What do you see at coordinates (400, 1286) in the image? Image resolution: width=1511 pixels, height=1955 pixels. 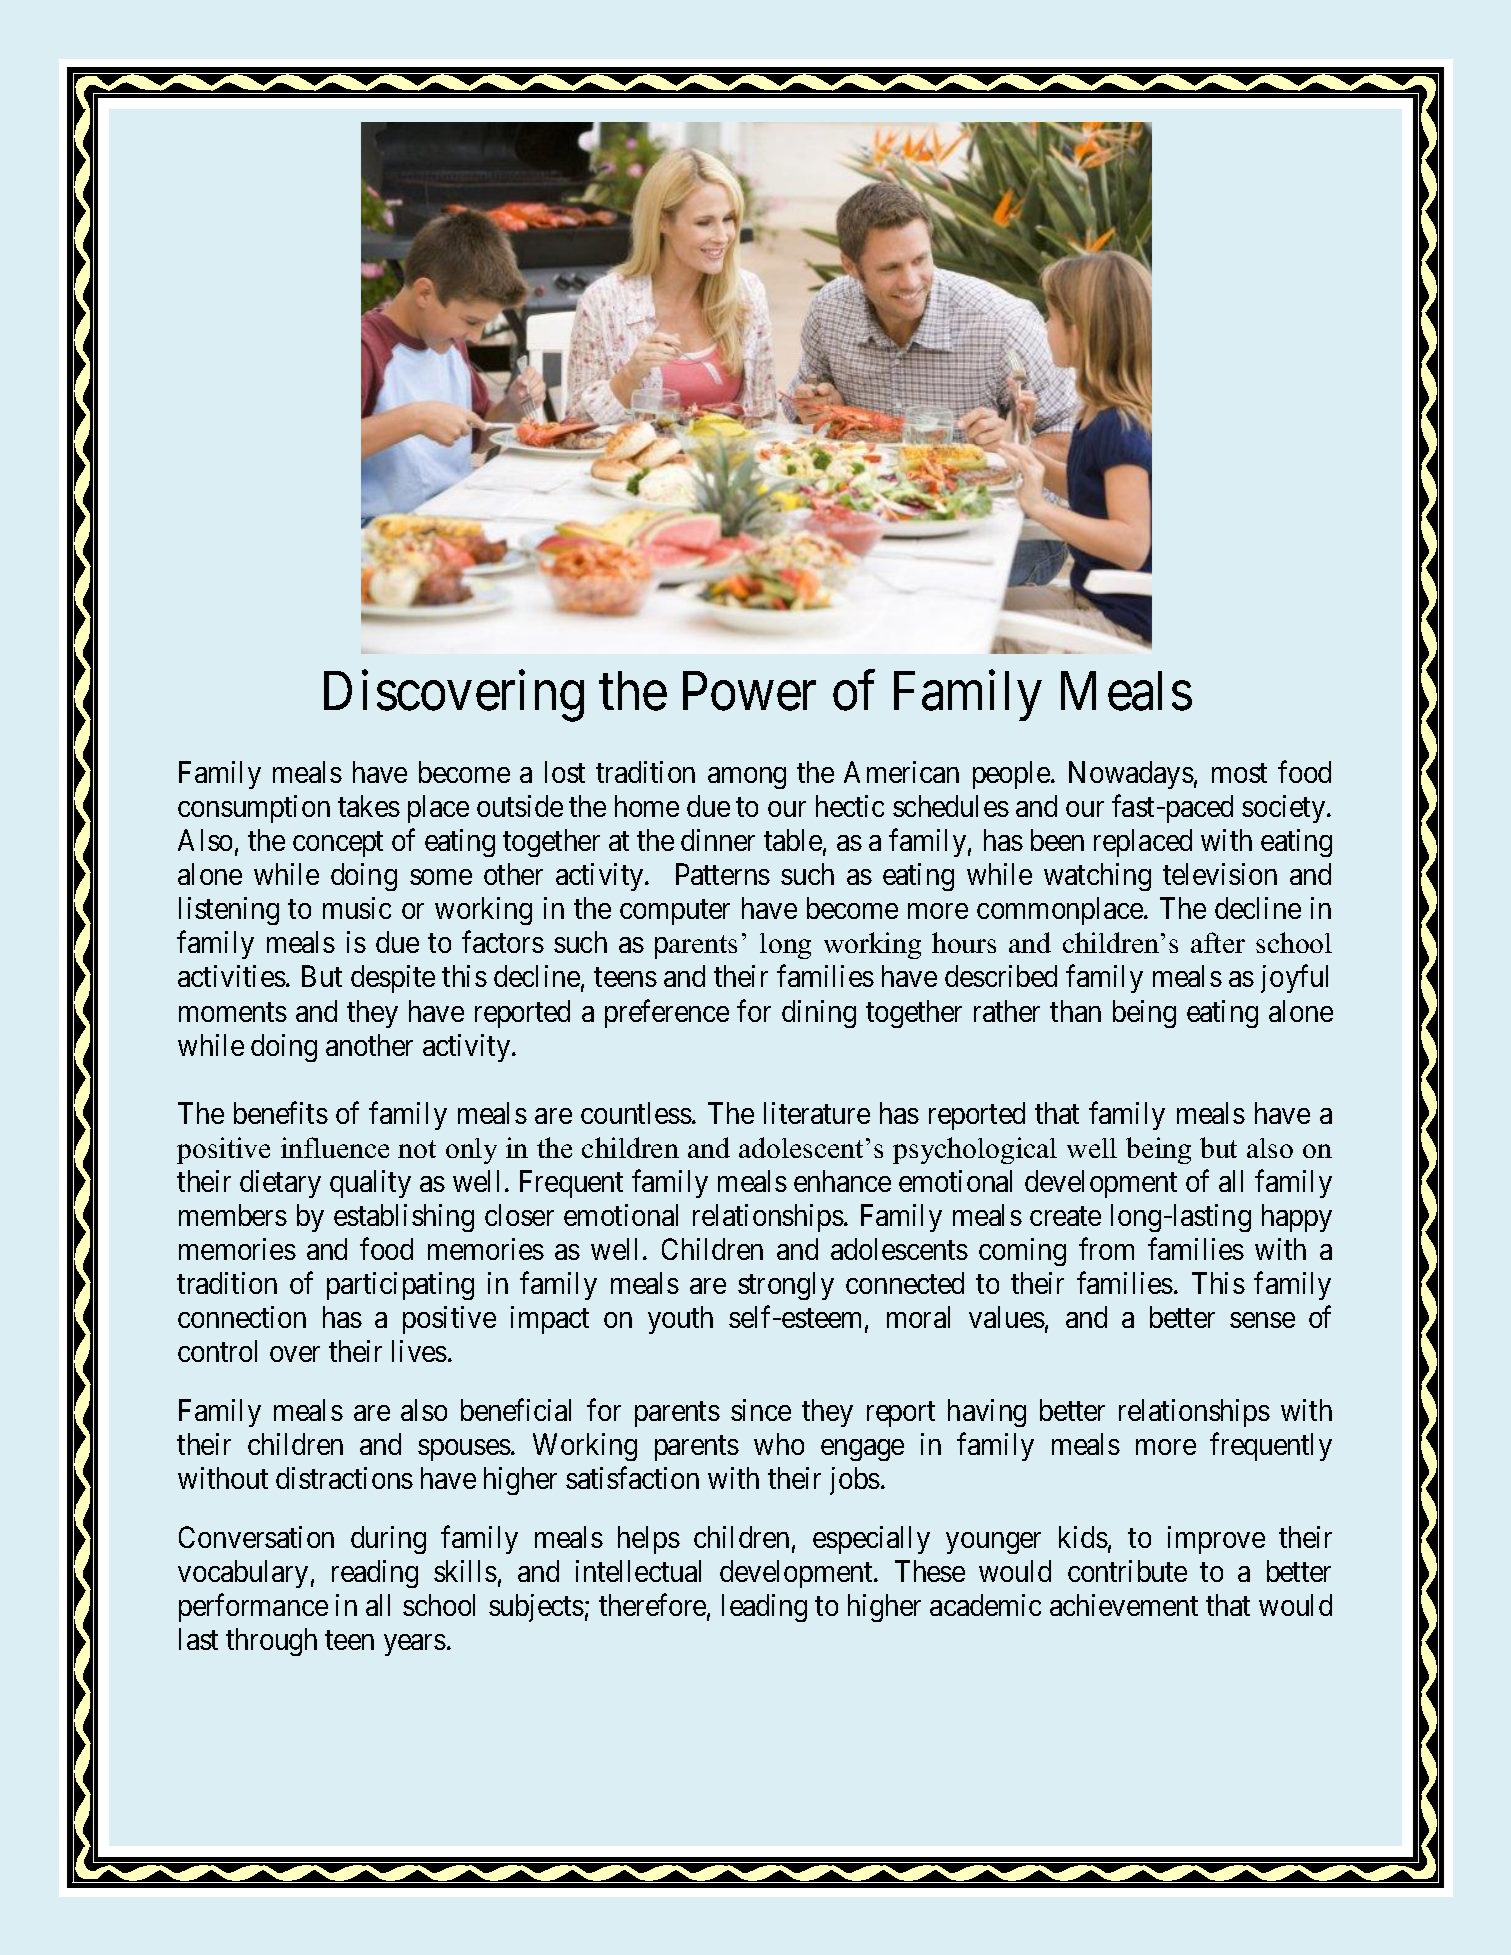 I see `participating` at bounding box center [400, 1286].
